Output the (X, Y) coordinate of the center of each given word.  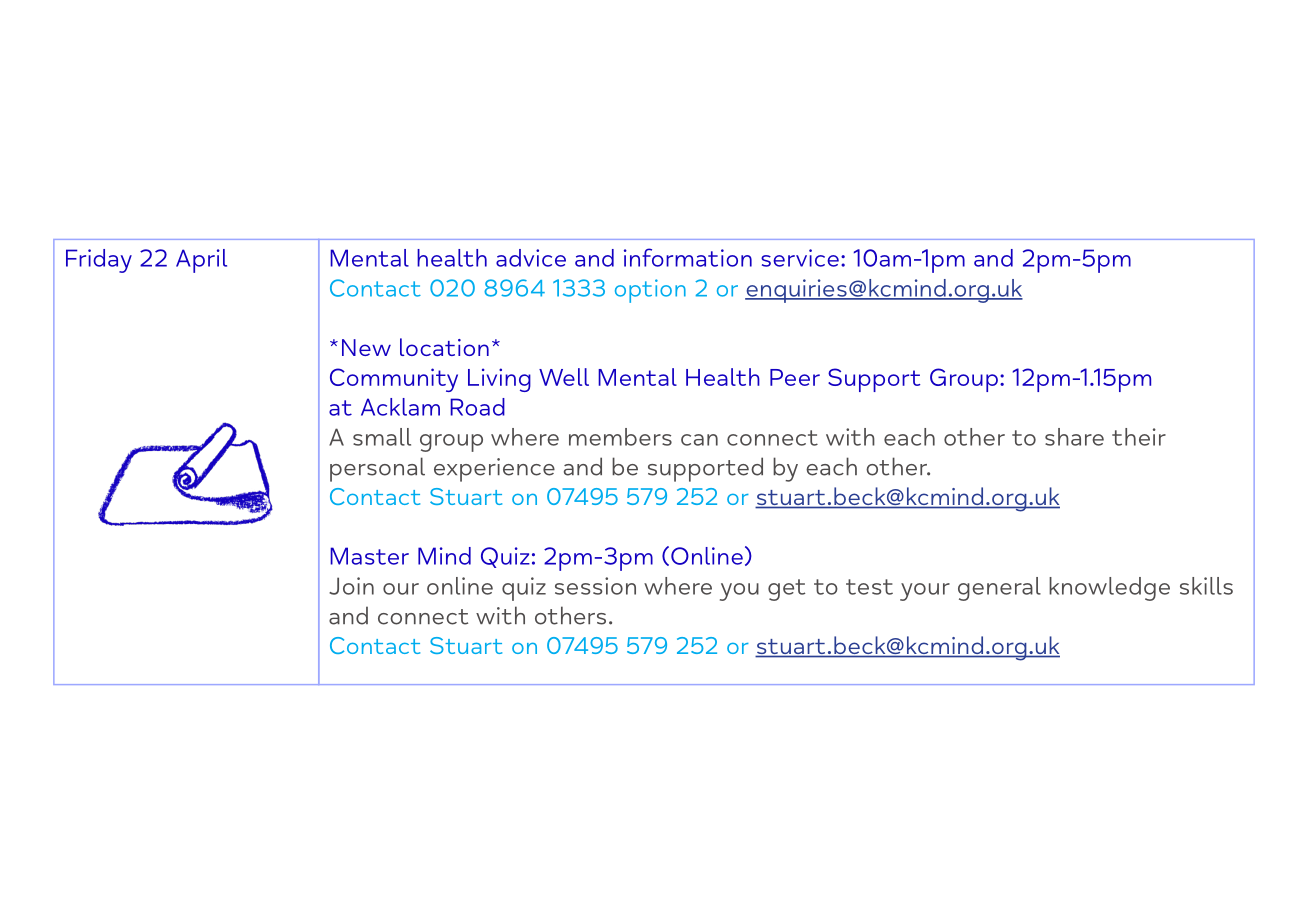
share (1074, 437)
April (201, 261)
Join (351, 586)
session (595, 586)
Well (564, 377)
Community (394, 380)
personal (377, 469)
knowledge (1109, 589)
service (800, 258)
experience (494, 470)
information (688, 257)
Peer (795, 377)
